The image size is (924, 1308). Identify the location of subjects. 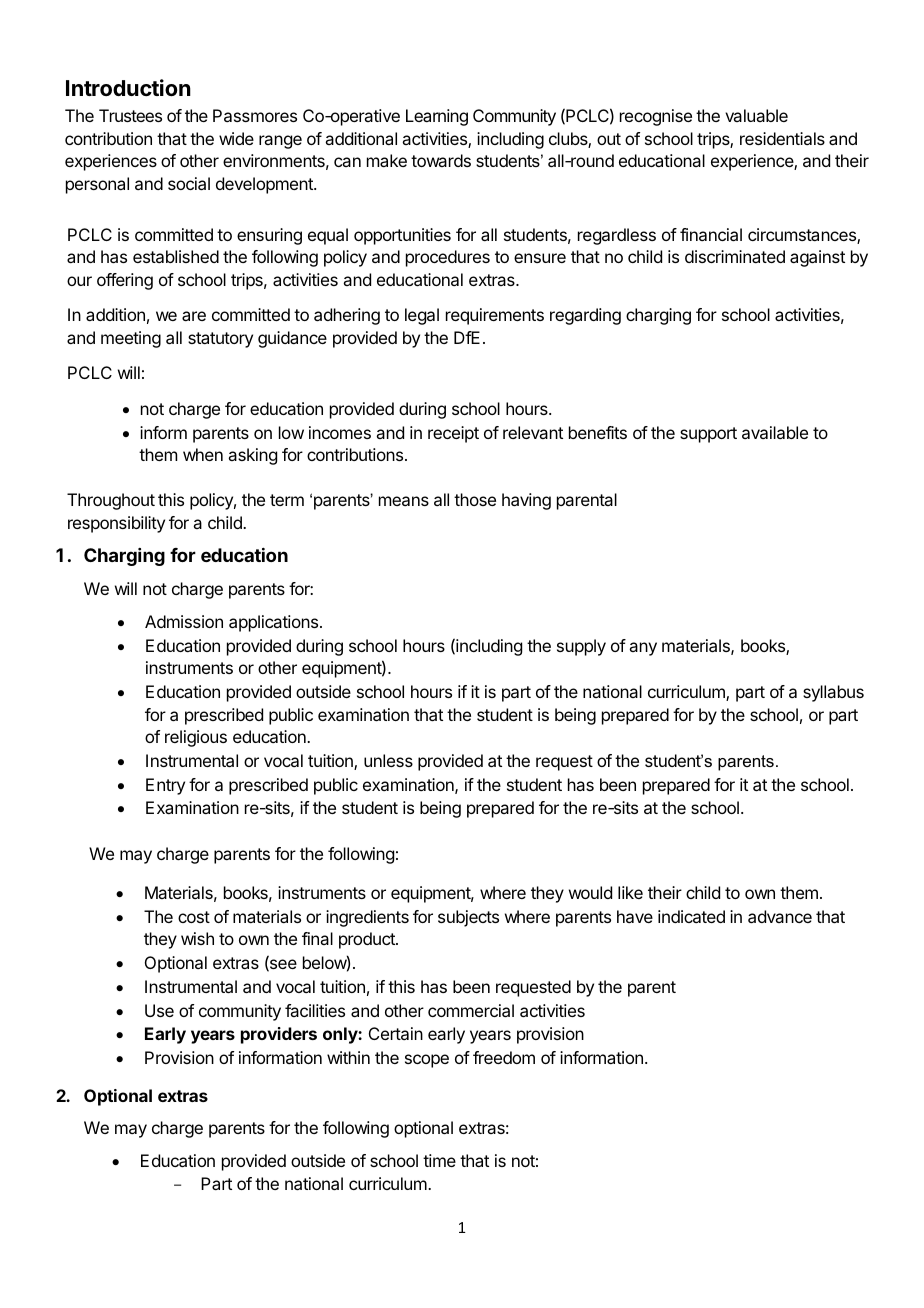
(468, 918).
